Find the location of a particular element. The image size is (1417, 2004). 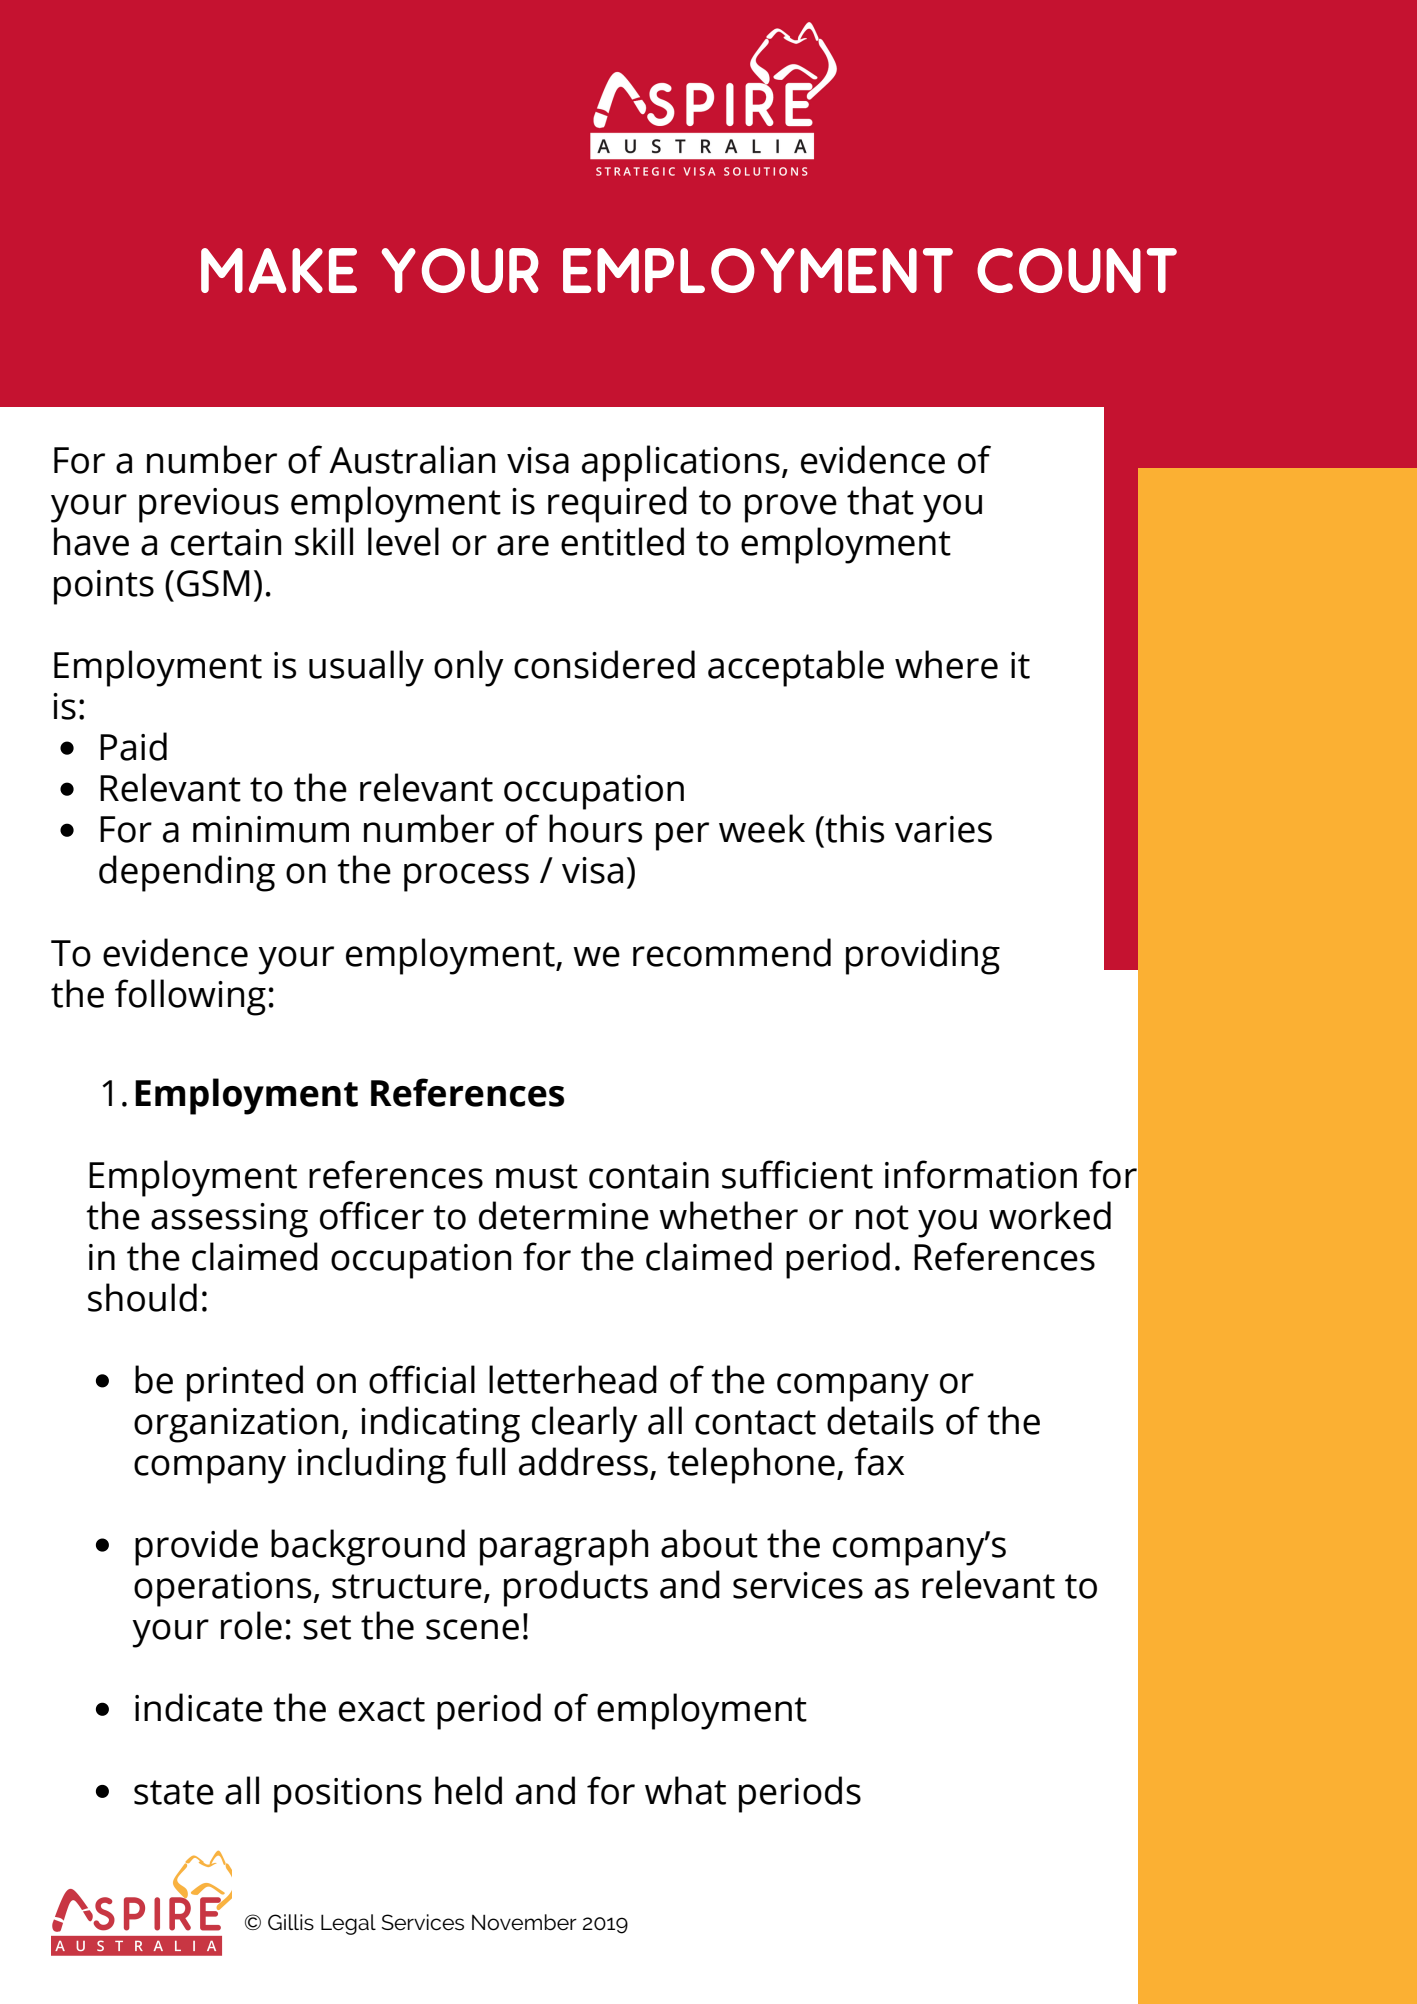

MAKE is located at coordinates (279, 270).
